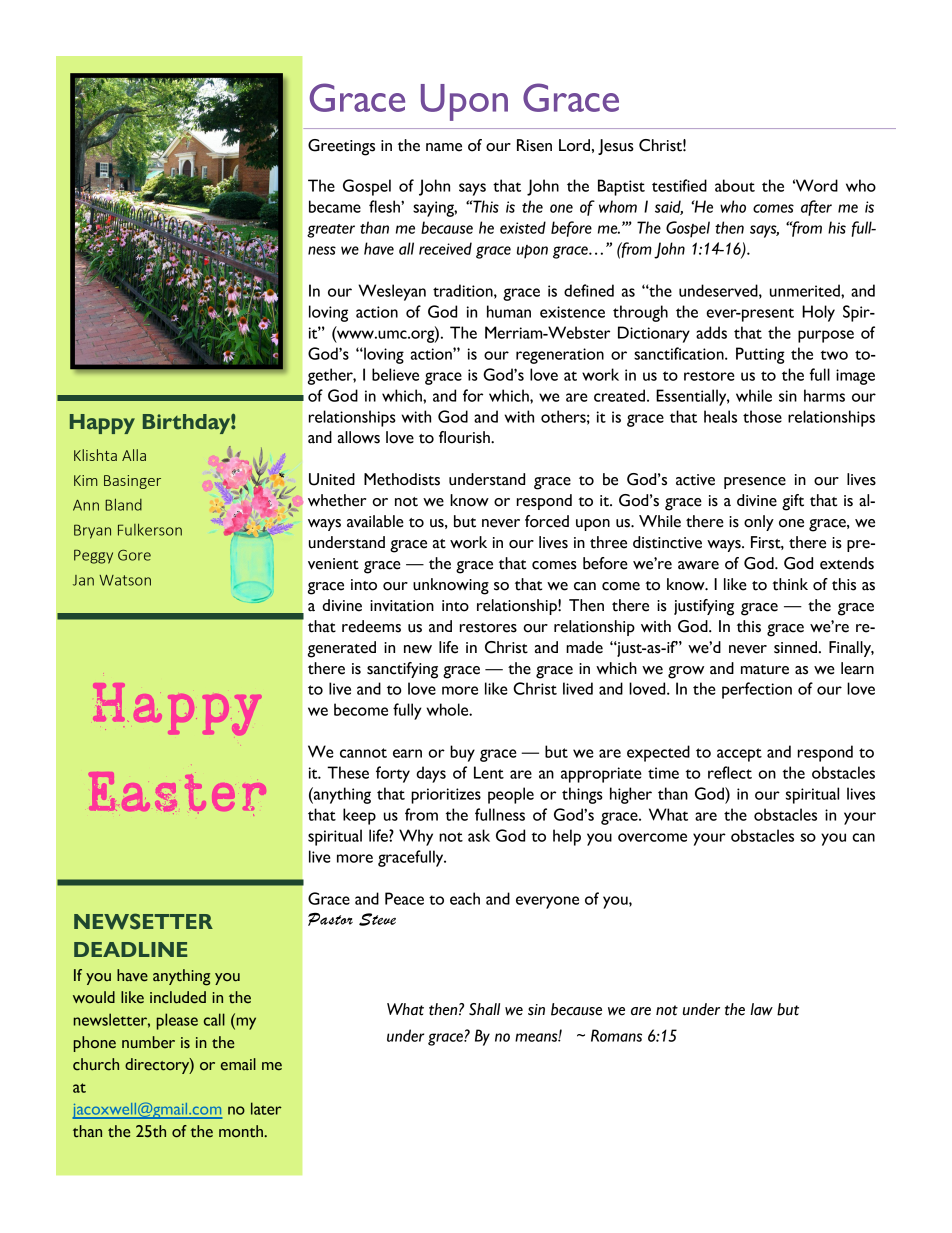  I want to click on name, so click(444, 147).
